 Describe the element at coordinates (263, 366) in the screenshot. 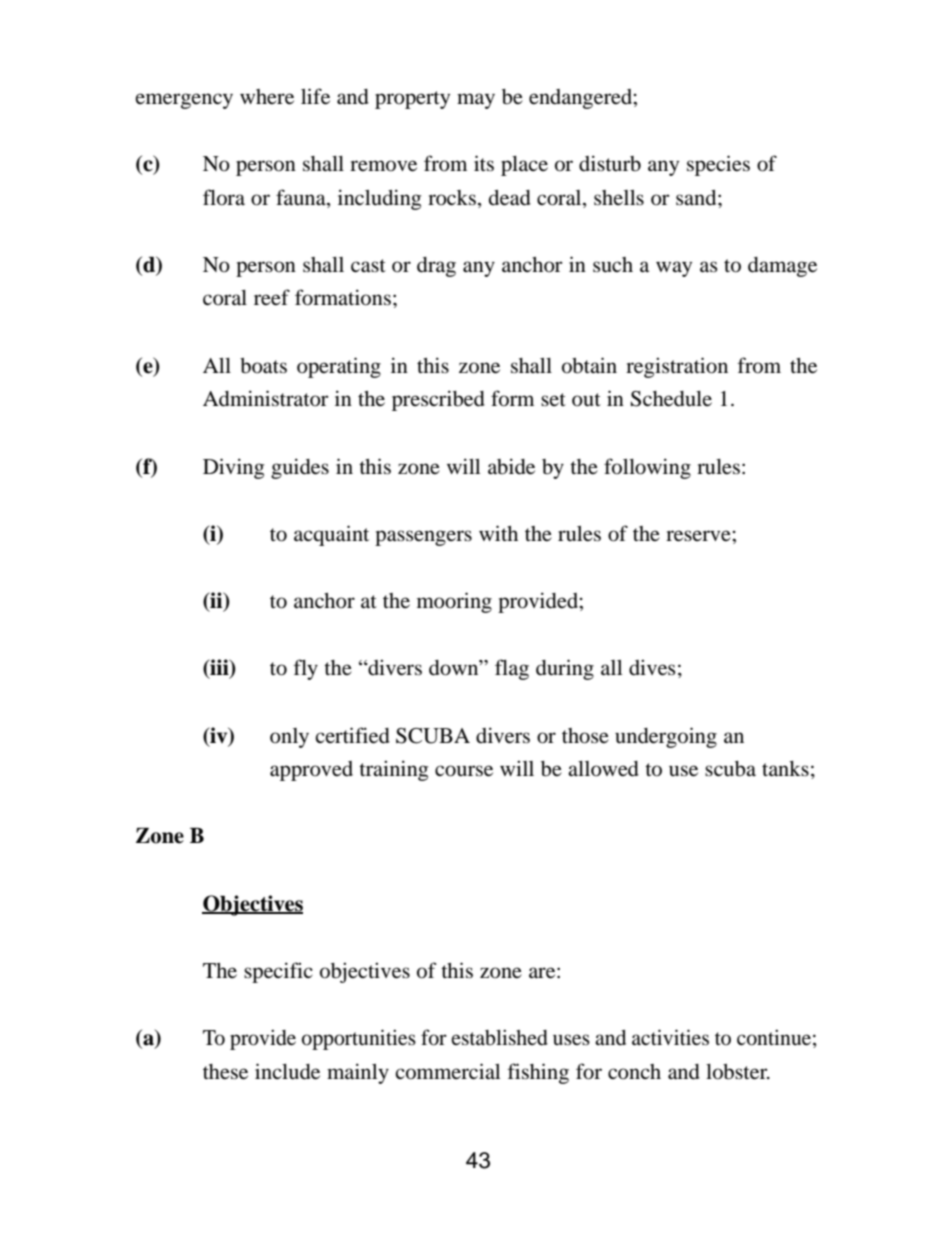

I see `boats` at that location.
